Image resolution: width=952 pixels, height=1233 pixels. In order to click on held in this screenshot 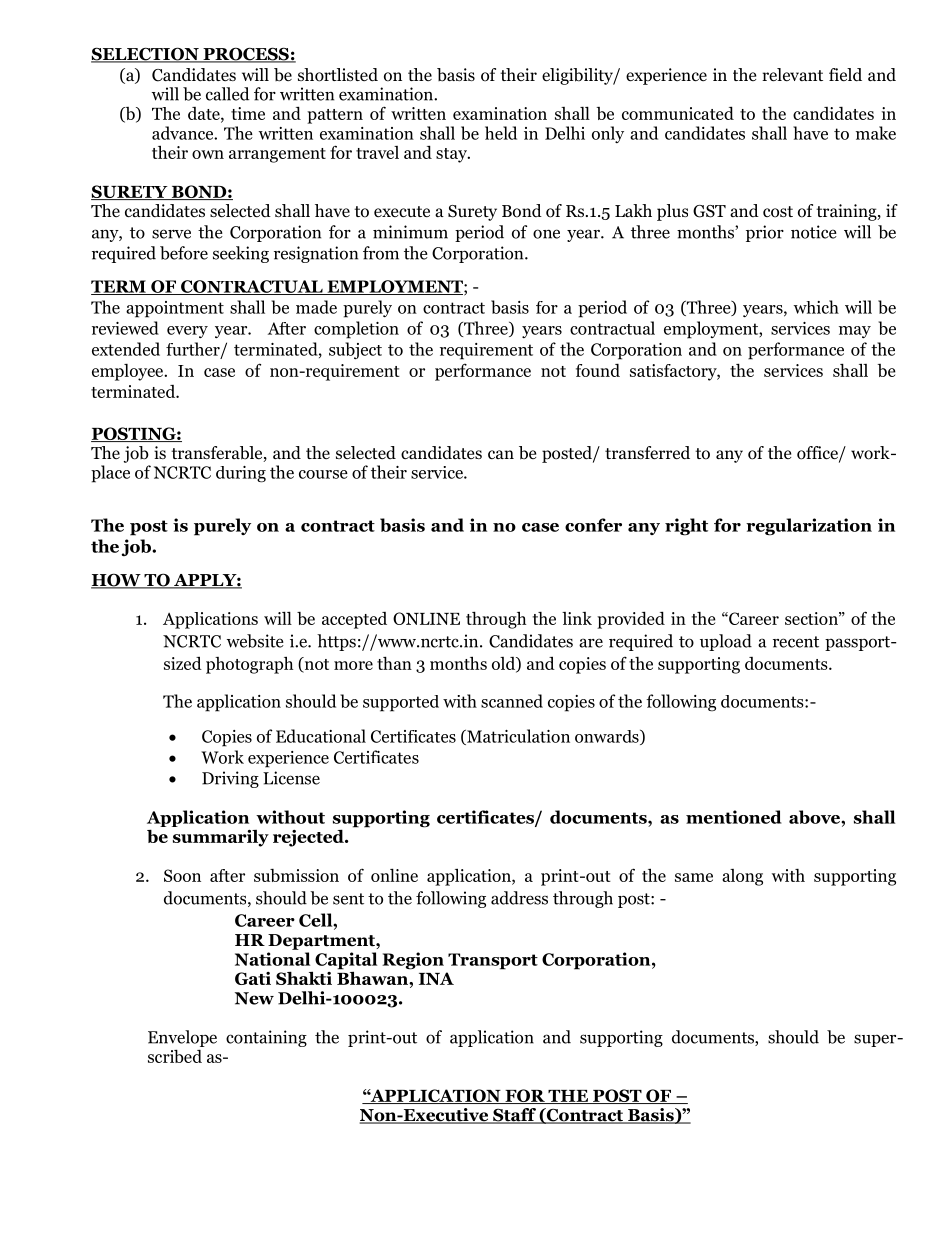, I will do `click(501, 133)`.
